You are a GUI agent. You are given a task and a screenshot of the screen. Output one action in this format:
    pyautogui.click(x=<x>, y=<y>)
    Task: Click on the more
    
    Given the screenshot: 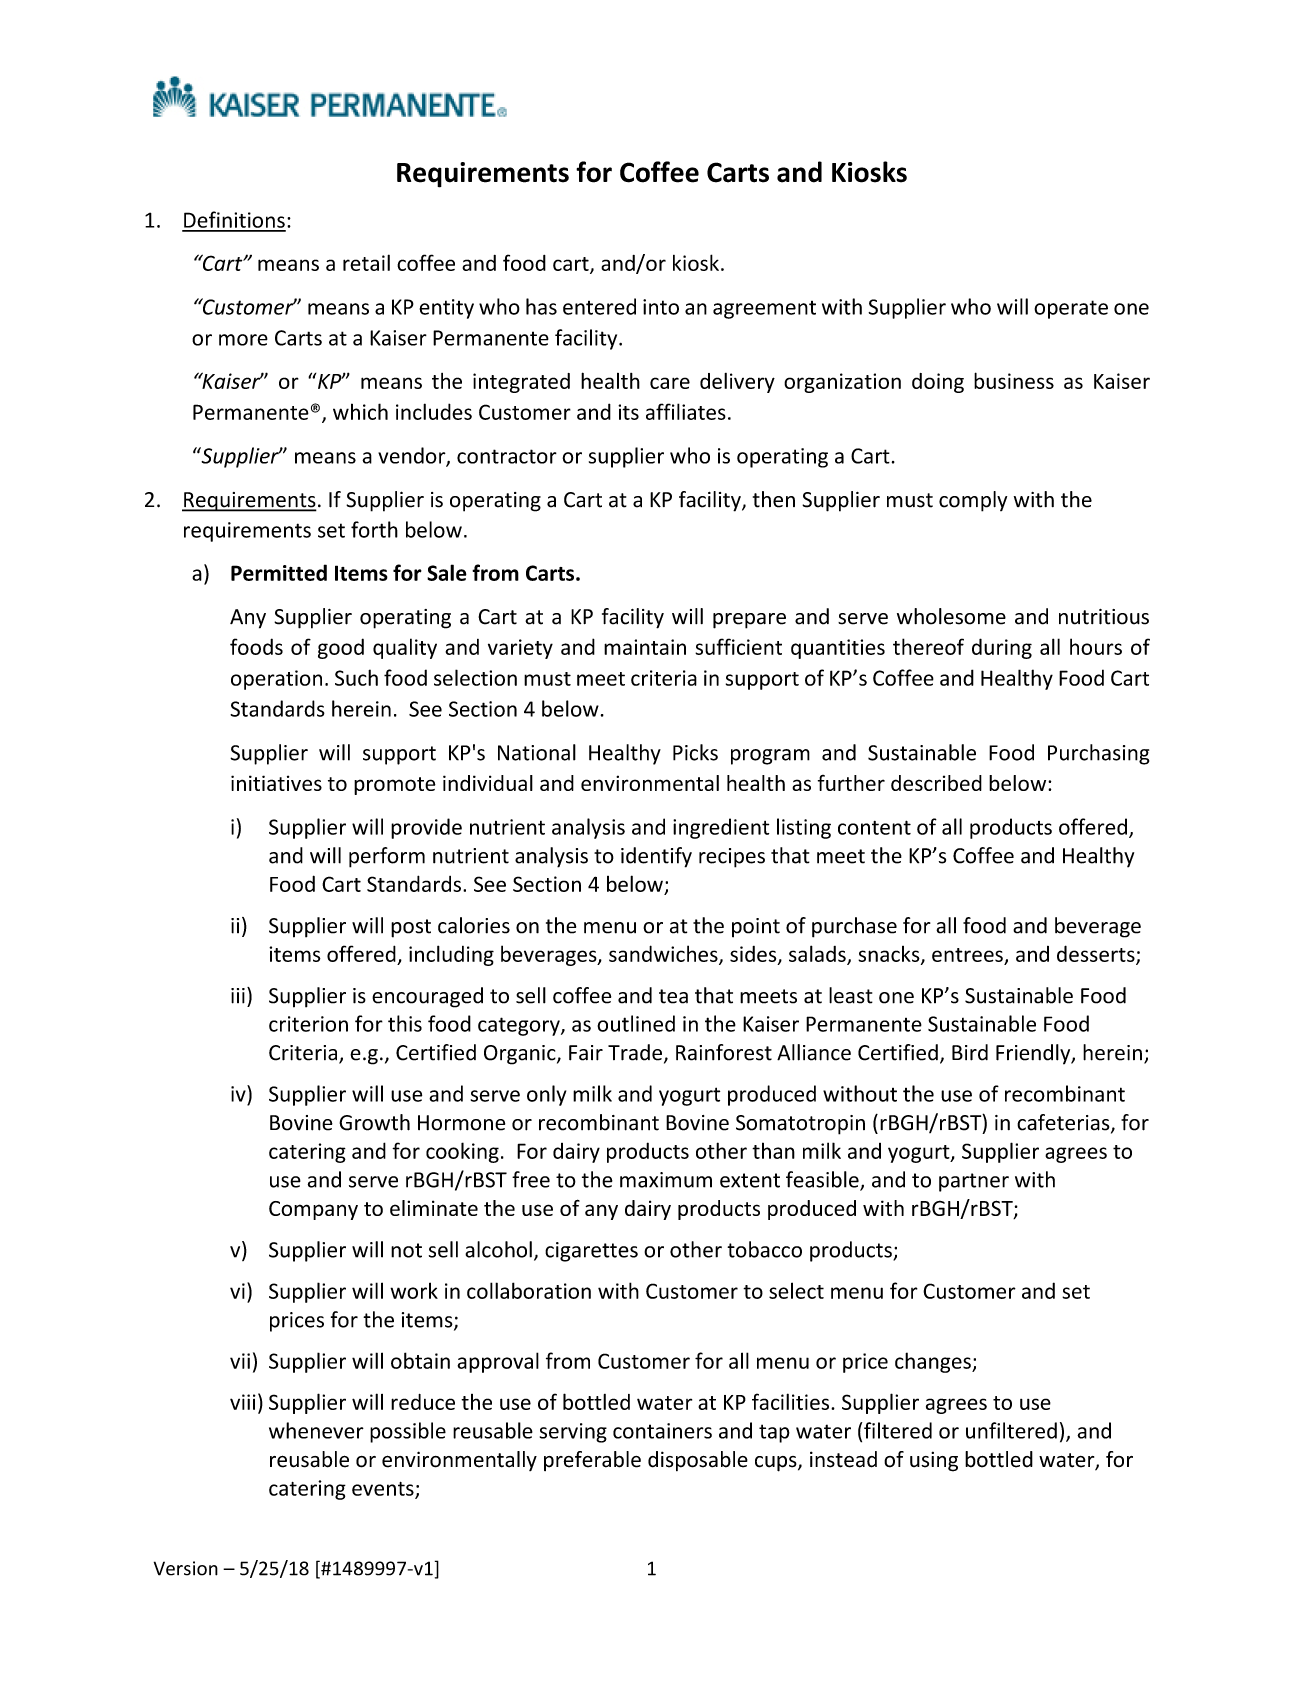 What is the action you would take?
    pyautogui.click(x=243, y=340)
